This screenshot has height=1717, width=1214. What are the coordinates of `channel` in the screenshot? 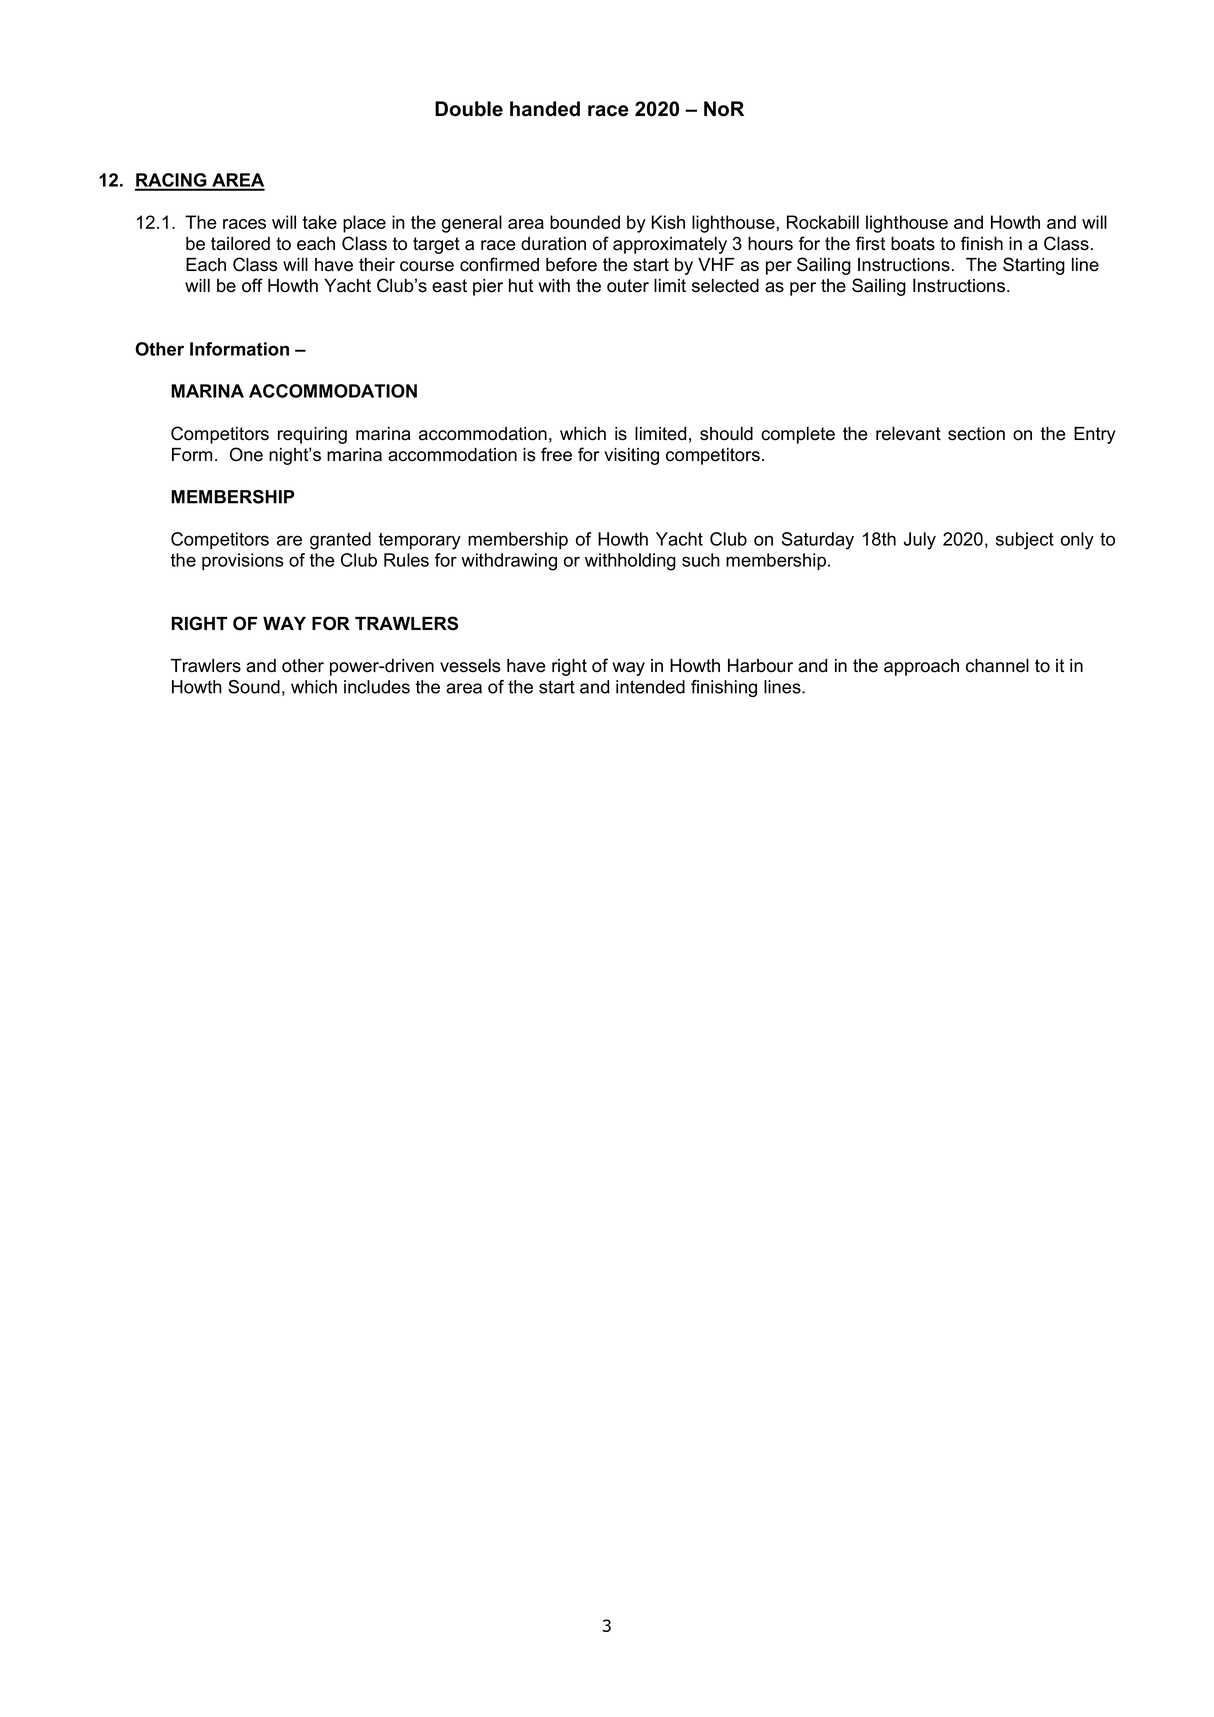 It's located at (997, 666).
